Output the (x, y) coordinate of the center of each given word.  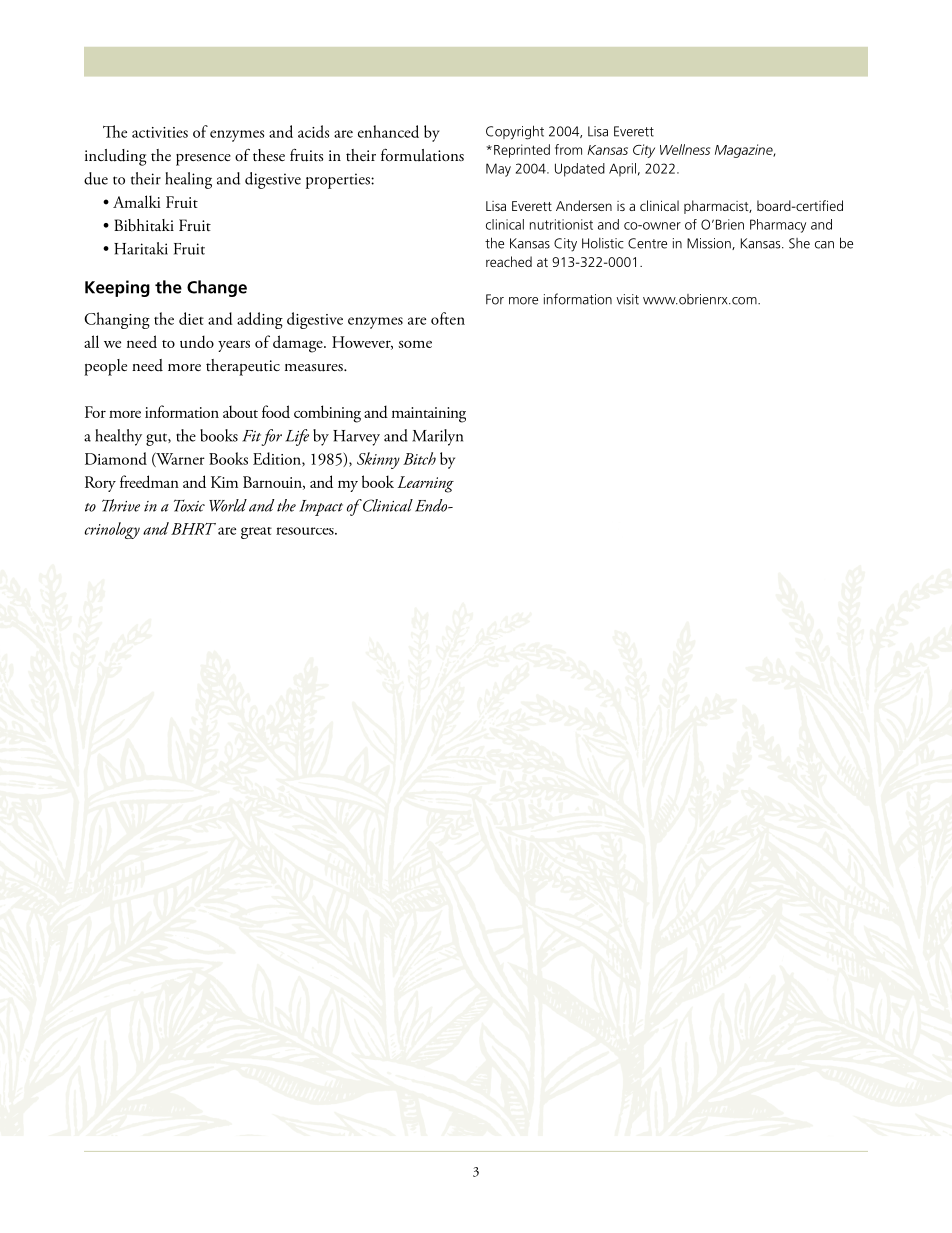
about (240, 411)
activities (160, 132)
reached (509, 261)
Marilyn (437, 437)
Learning (426, 484)
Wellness (685, 149)
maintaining (429, 415)
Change (217, 288)
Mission (710, 244)
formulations (422, 154)
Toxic (189, 505)
